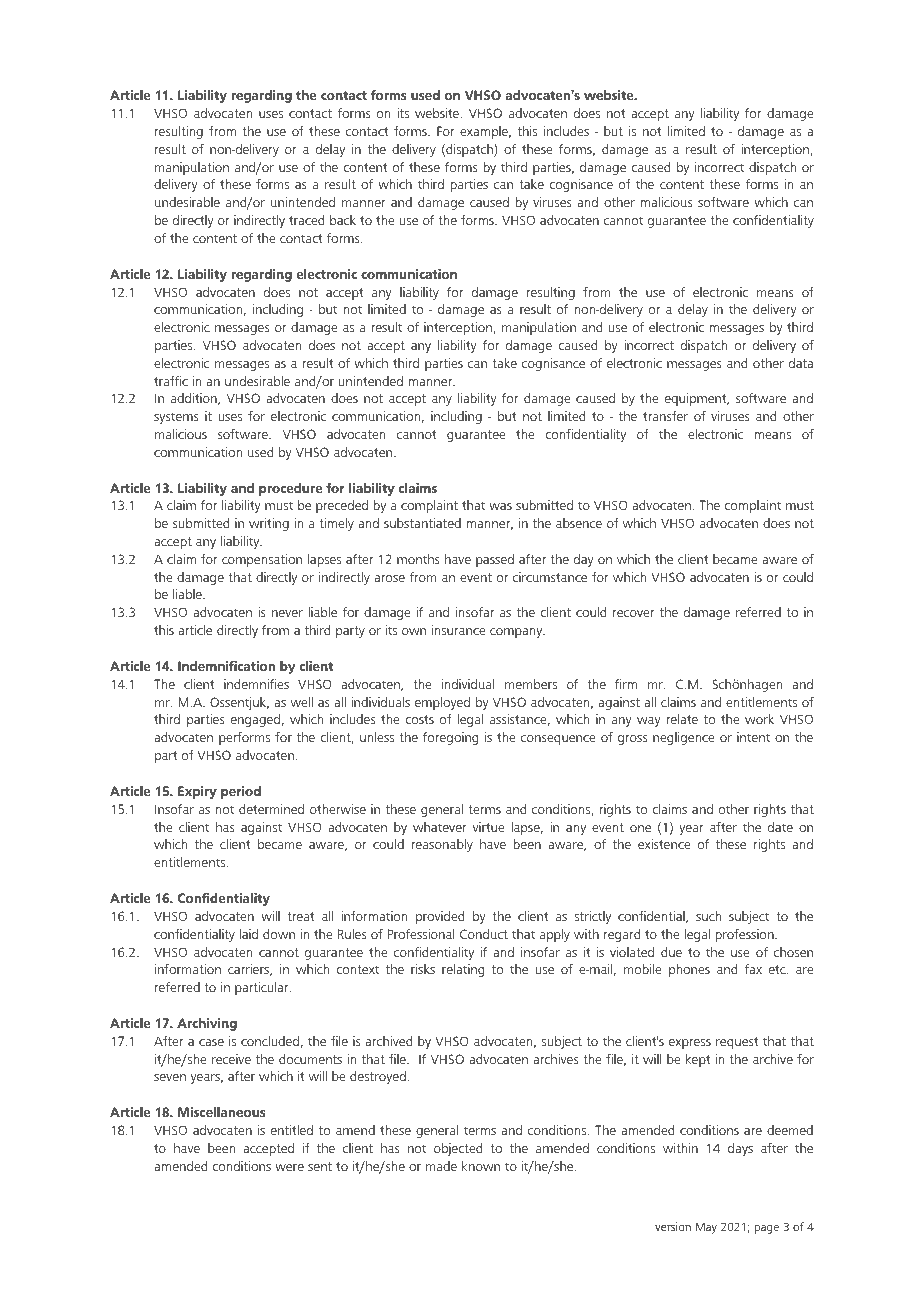  Describe the element at coordinates (289, 1167) in the screenshot. I see `were` at that location.
